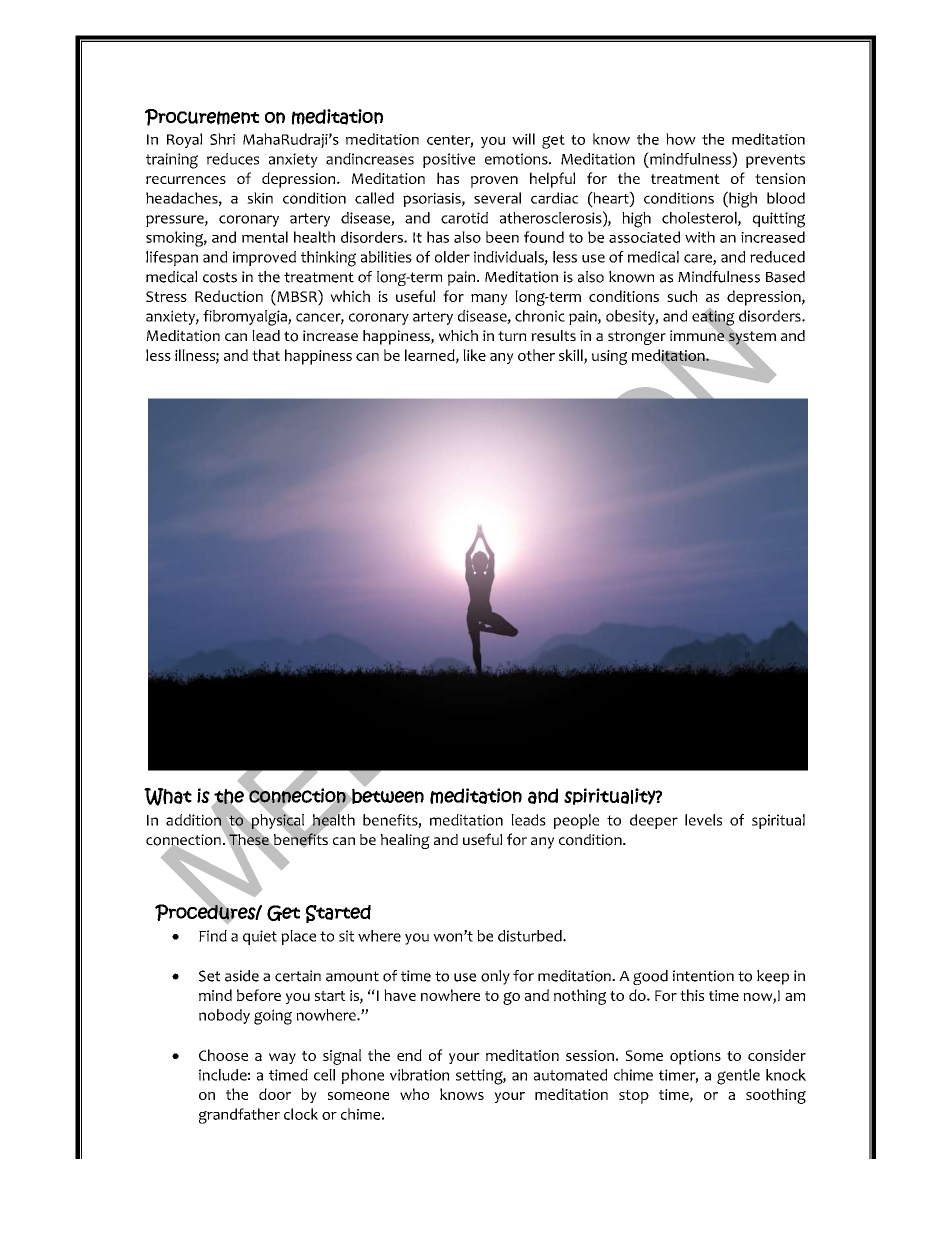 The image size is (952, 1233). What do you see at coordinates (168, 797) in the document?
I see `What` at bounding box center [168, 797].
